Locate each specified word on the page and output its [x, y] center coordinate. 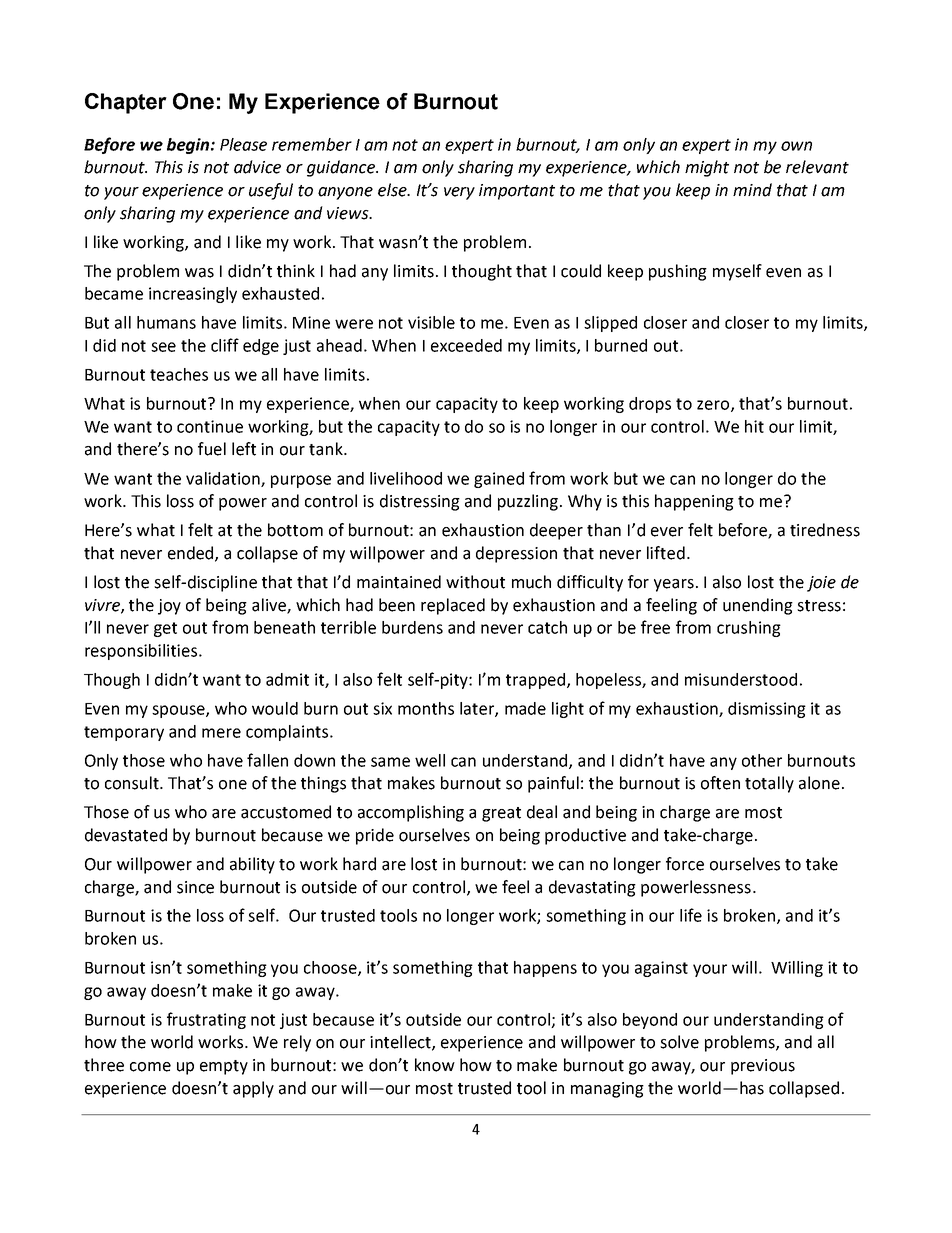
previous [763, 1067]
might [707, 168]
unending [758, 606]
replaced [453, 606]
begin [189, 146]
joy [169, 607]
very [459, 193]
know [435, 1065]
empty [224, 1067]
